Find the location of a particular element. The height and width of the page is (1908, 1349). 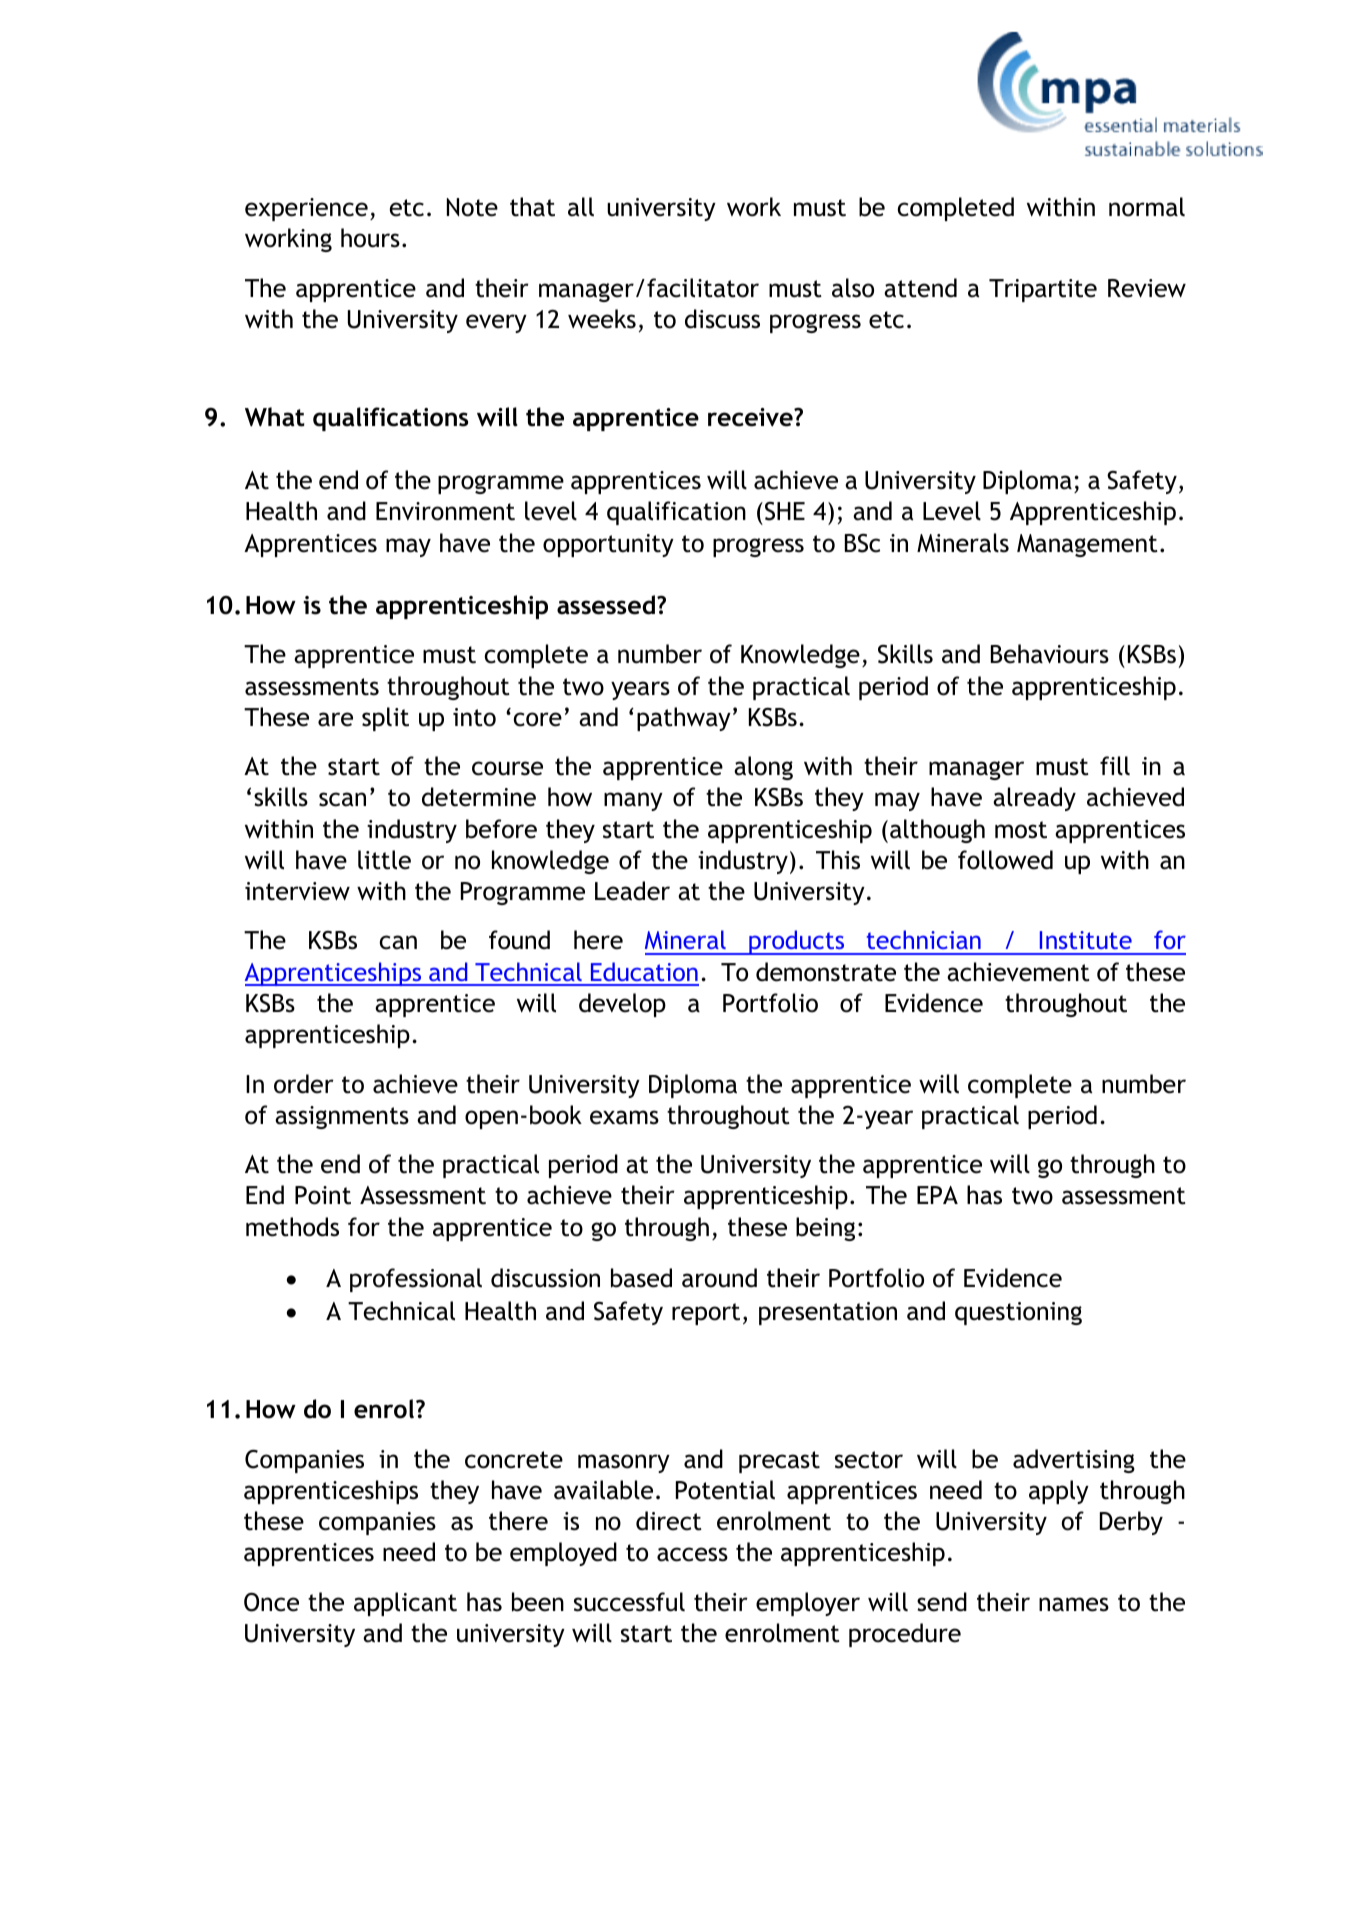

professional is located at coordinates (416, 1280).
